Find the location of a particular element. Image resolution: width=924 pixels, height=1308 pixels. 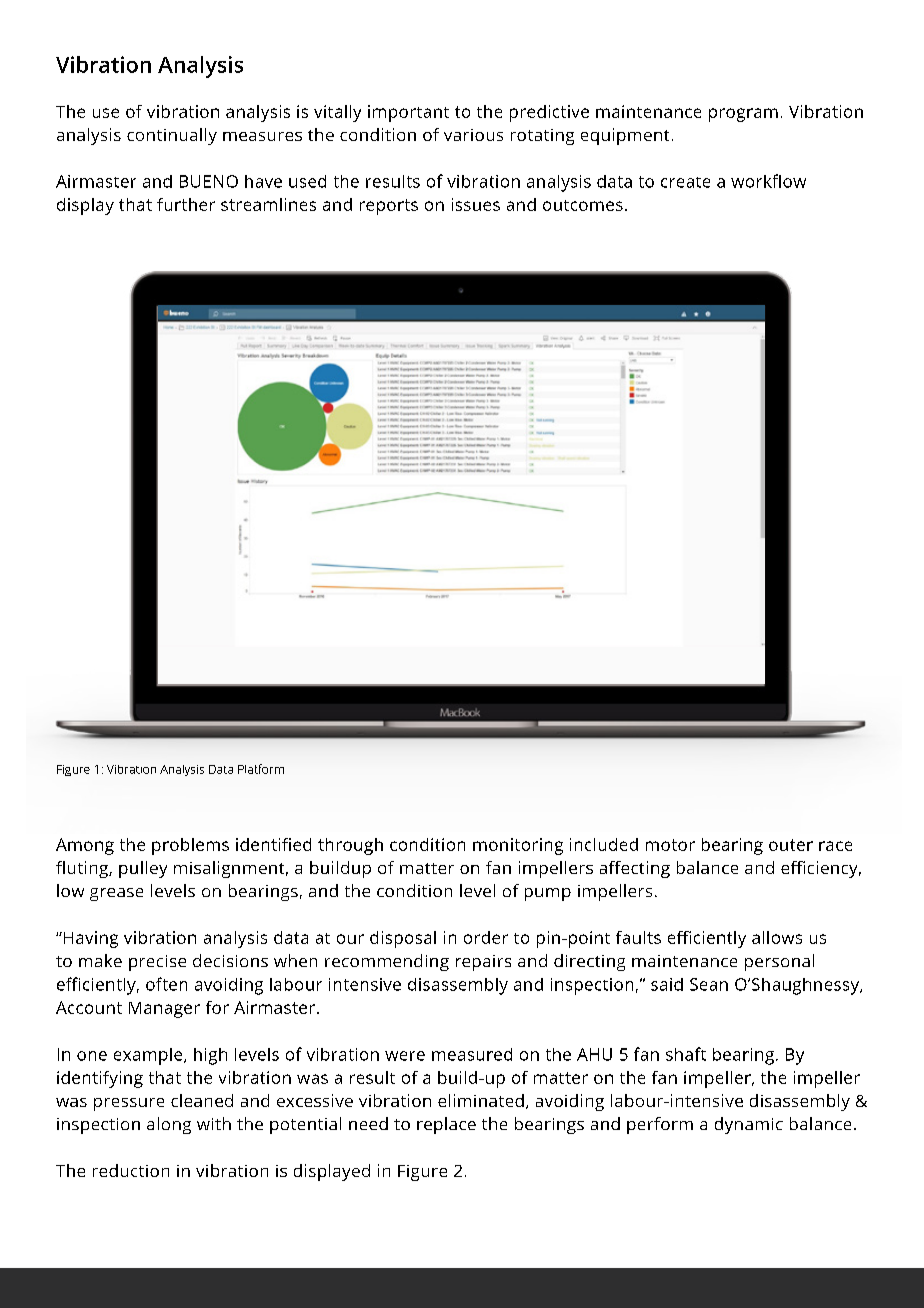

allows is located at coordinates (777, 937).
